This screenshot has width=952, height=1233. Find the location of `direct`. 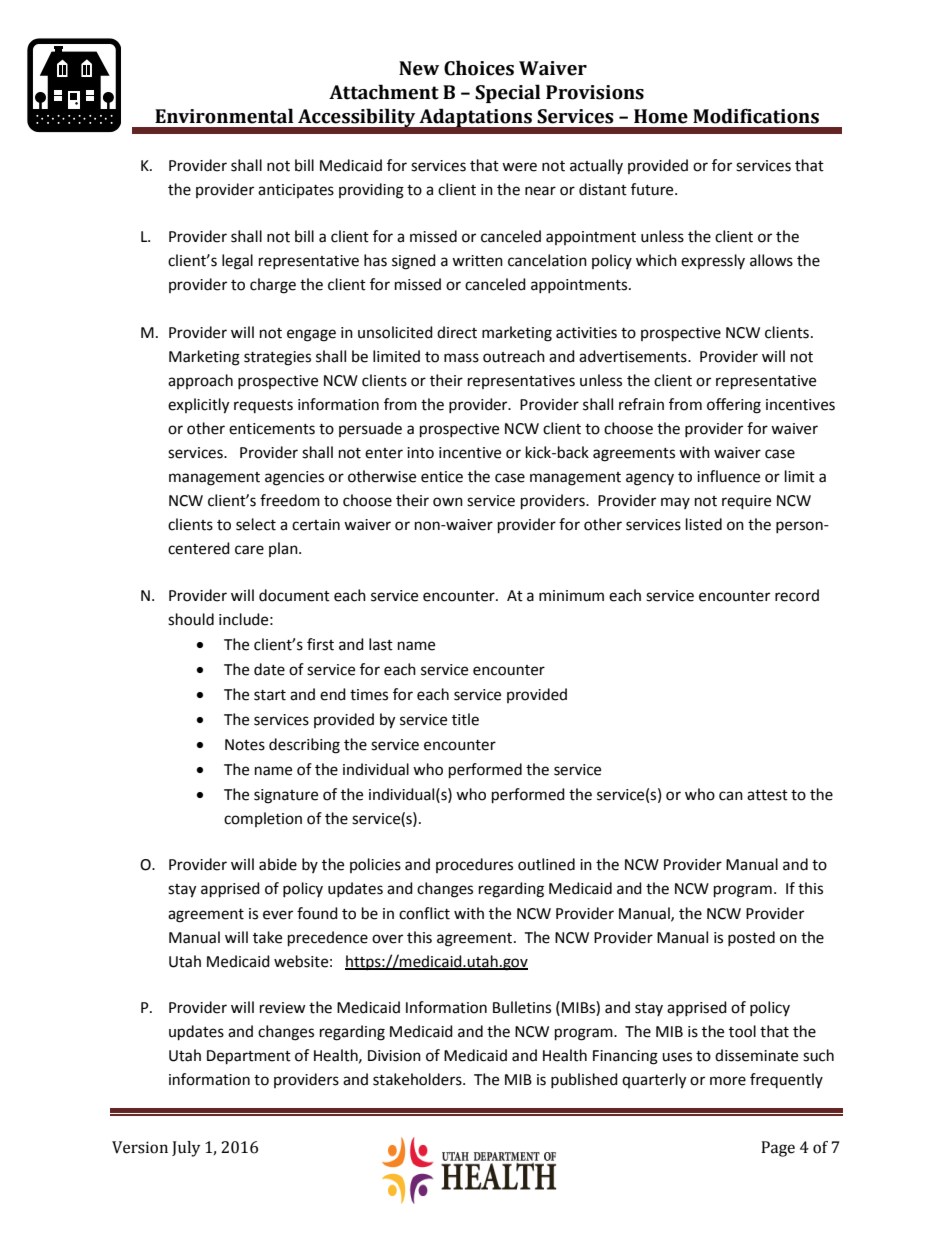

direct is located at coordinates (457, 332).
